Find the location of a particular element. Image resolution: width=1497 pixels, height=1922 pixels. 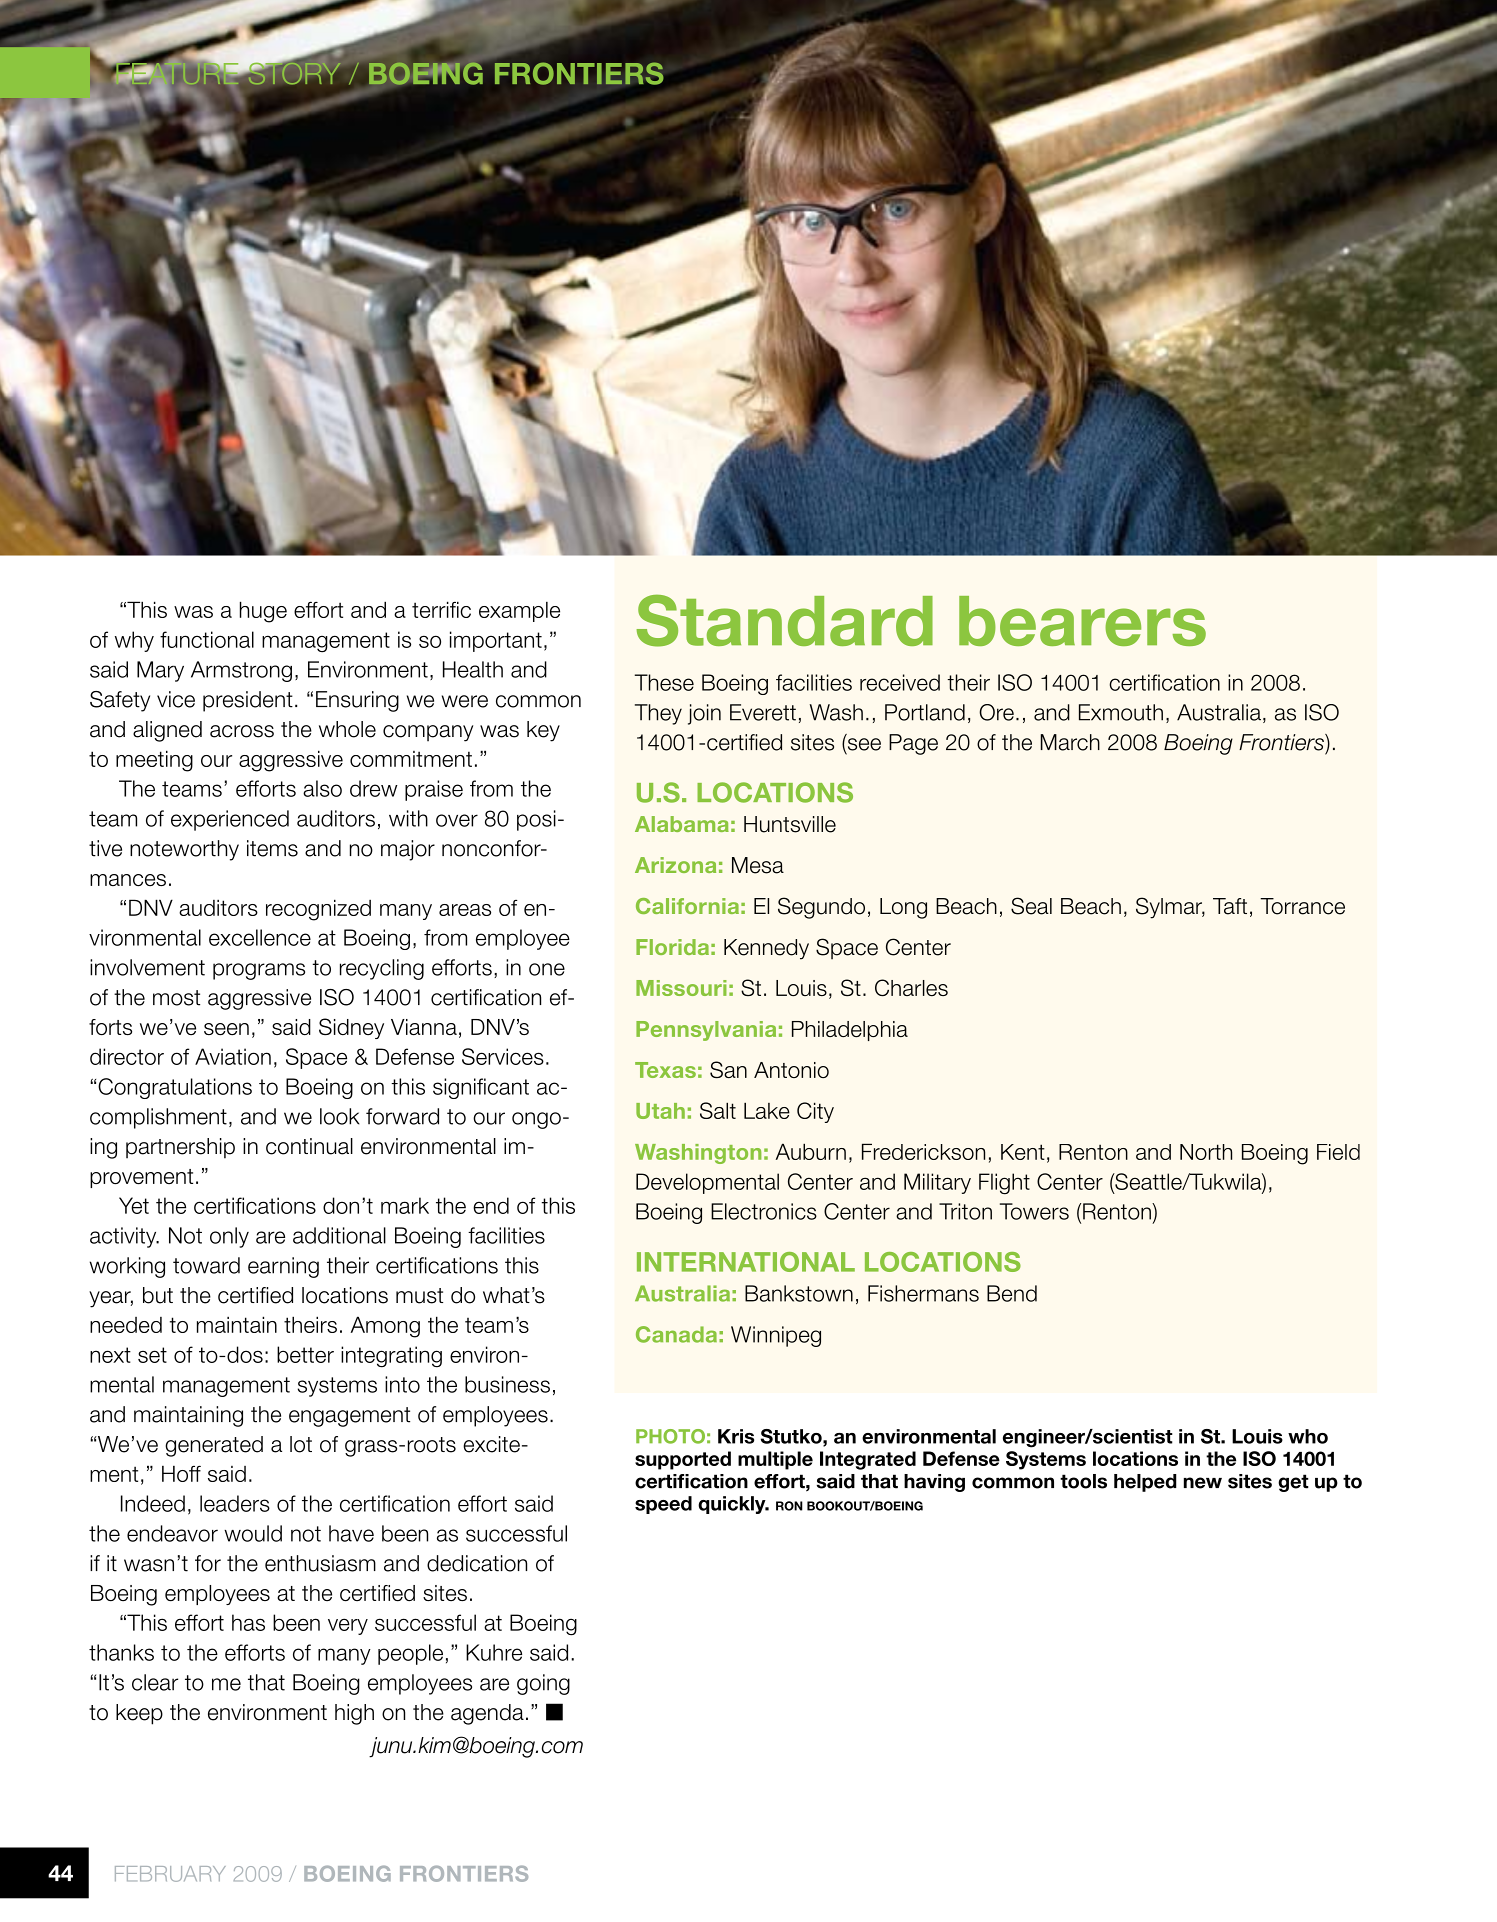

Missouri is located at coordinates (681, 988).
